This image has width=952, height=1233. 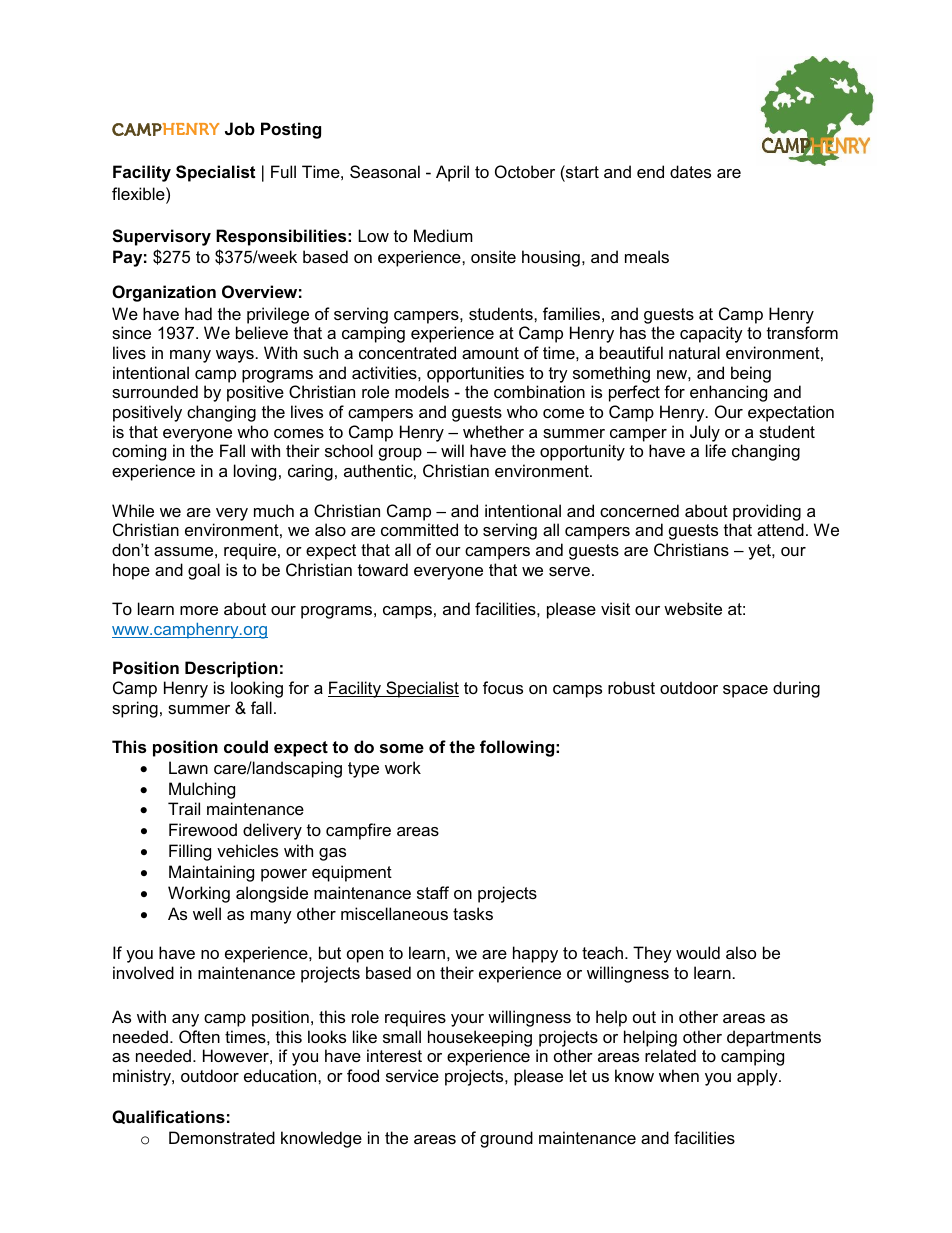 I want to click on focus, so click(x=503, y=687).
